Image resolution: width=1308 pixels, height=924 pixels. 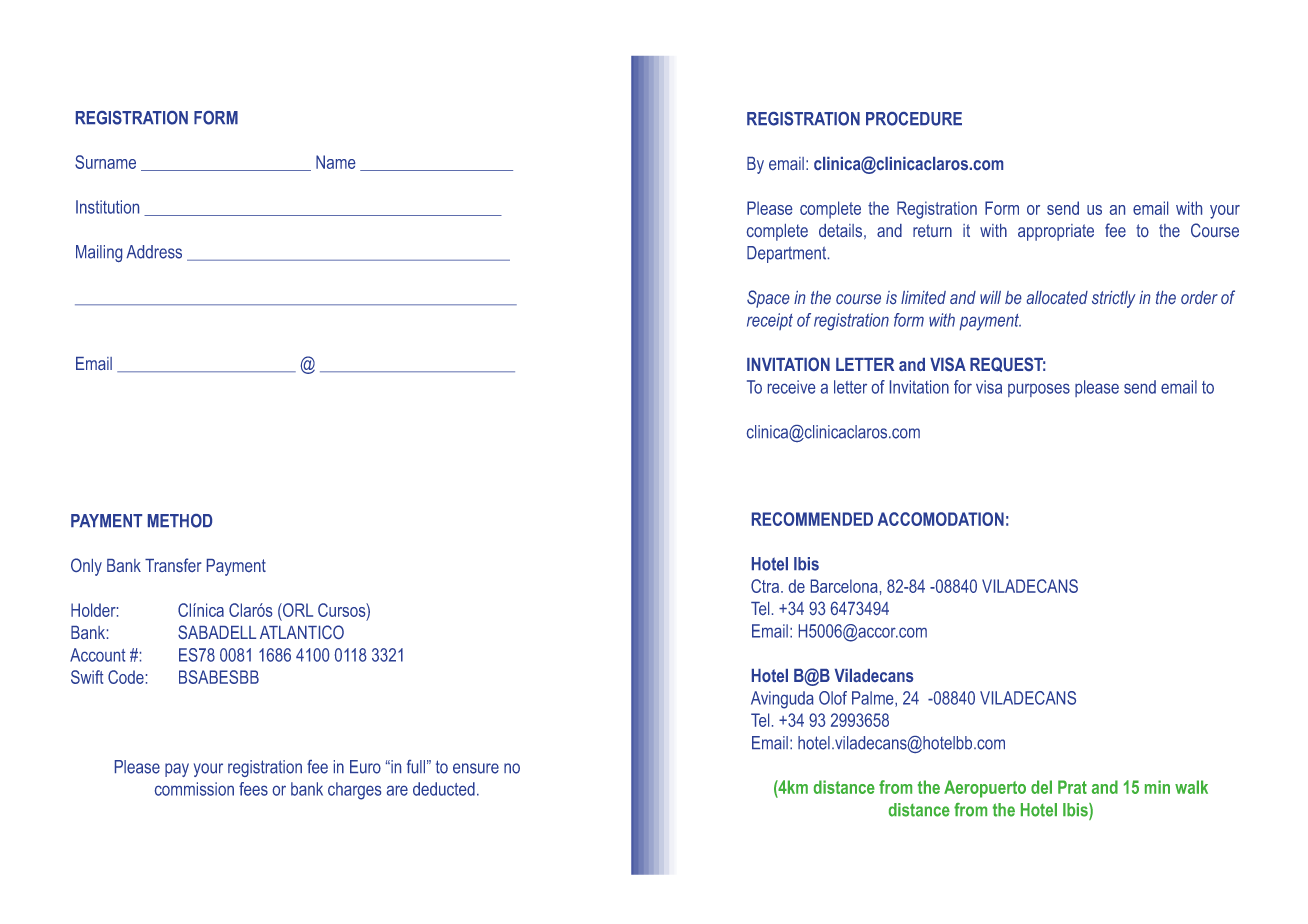 What do you see at coordinates (1039, 390) in the screenshot?
I see `purposes` at bounding box center [1039, 390].
